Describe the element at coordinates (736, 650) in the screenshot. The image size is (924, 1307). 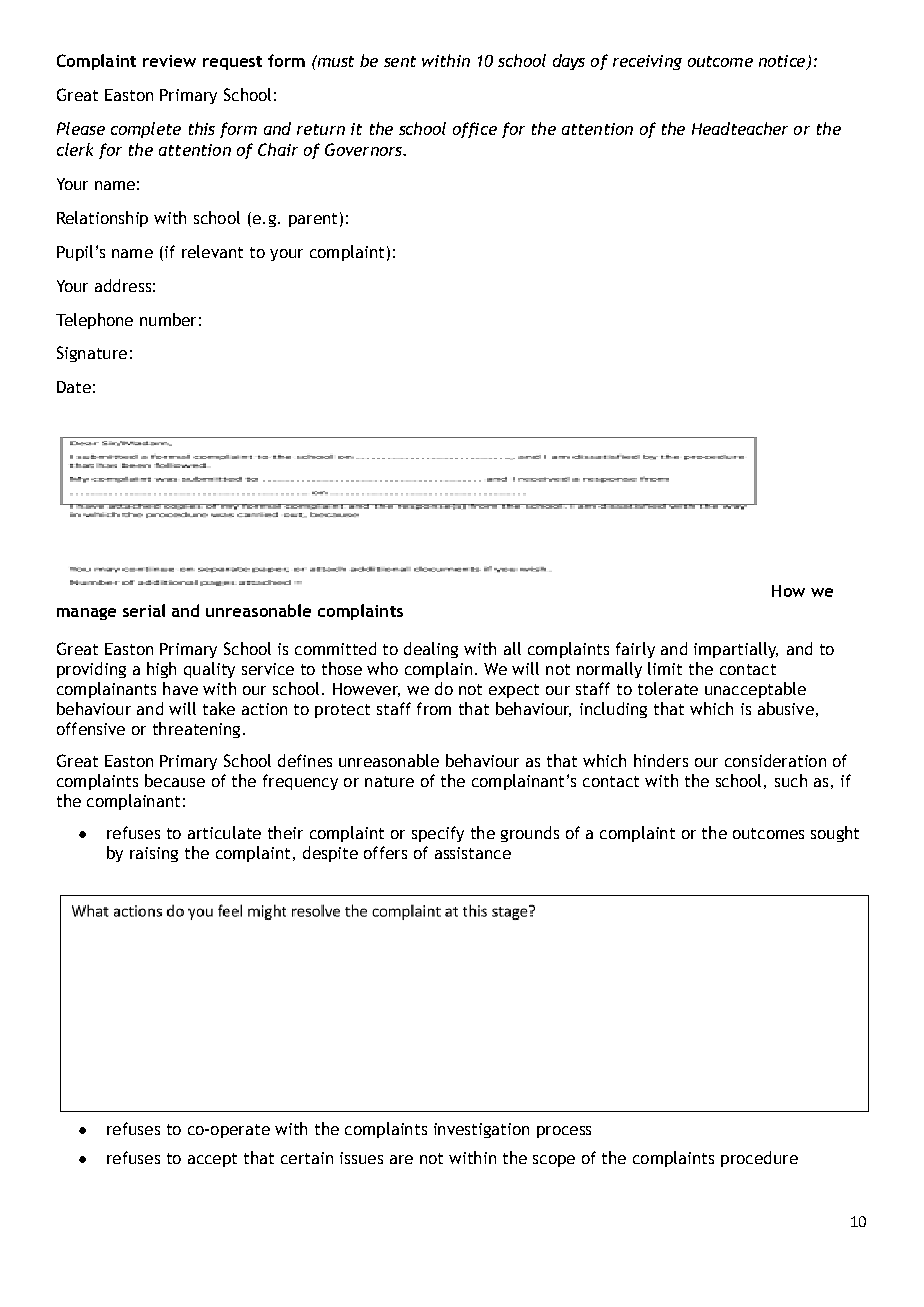
I see `impartially` at that location.
